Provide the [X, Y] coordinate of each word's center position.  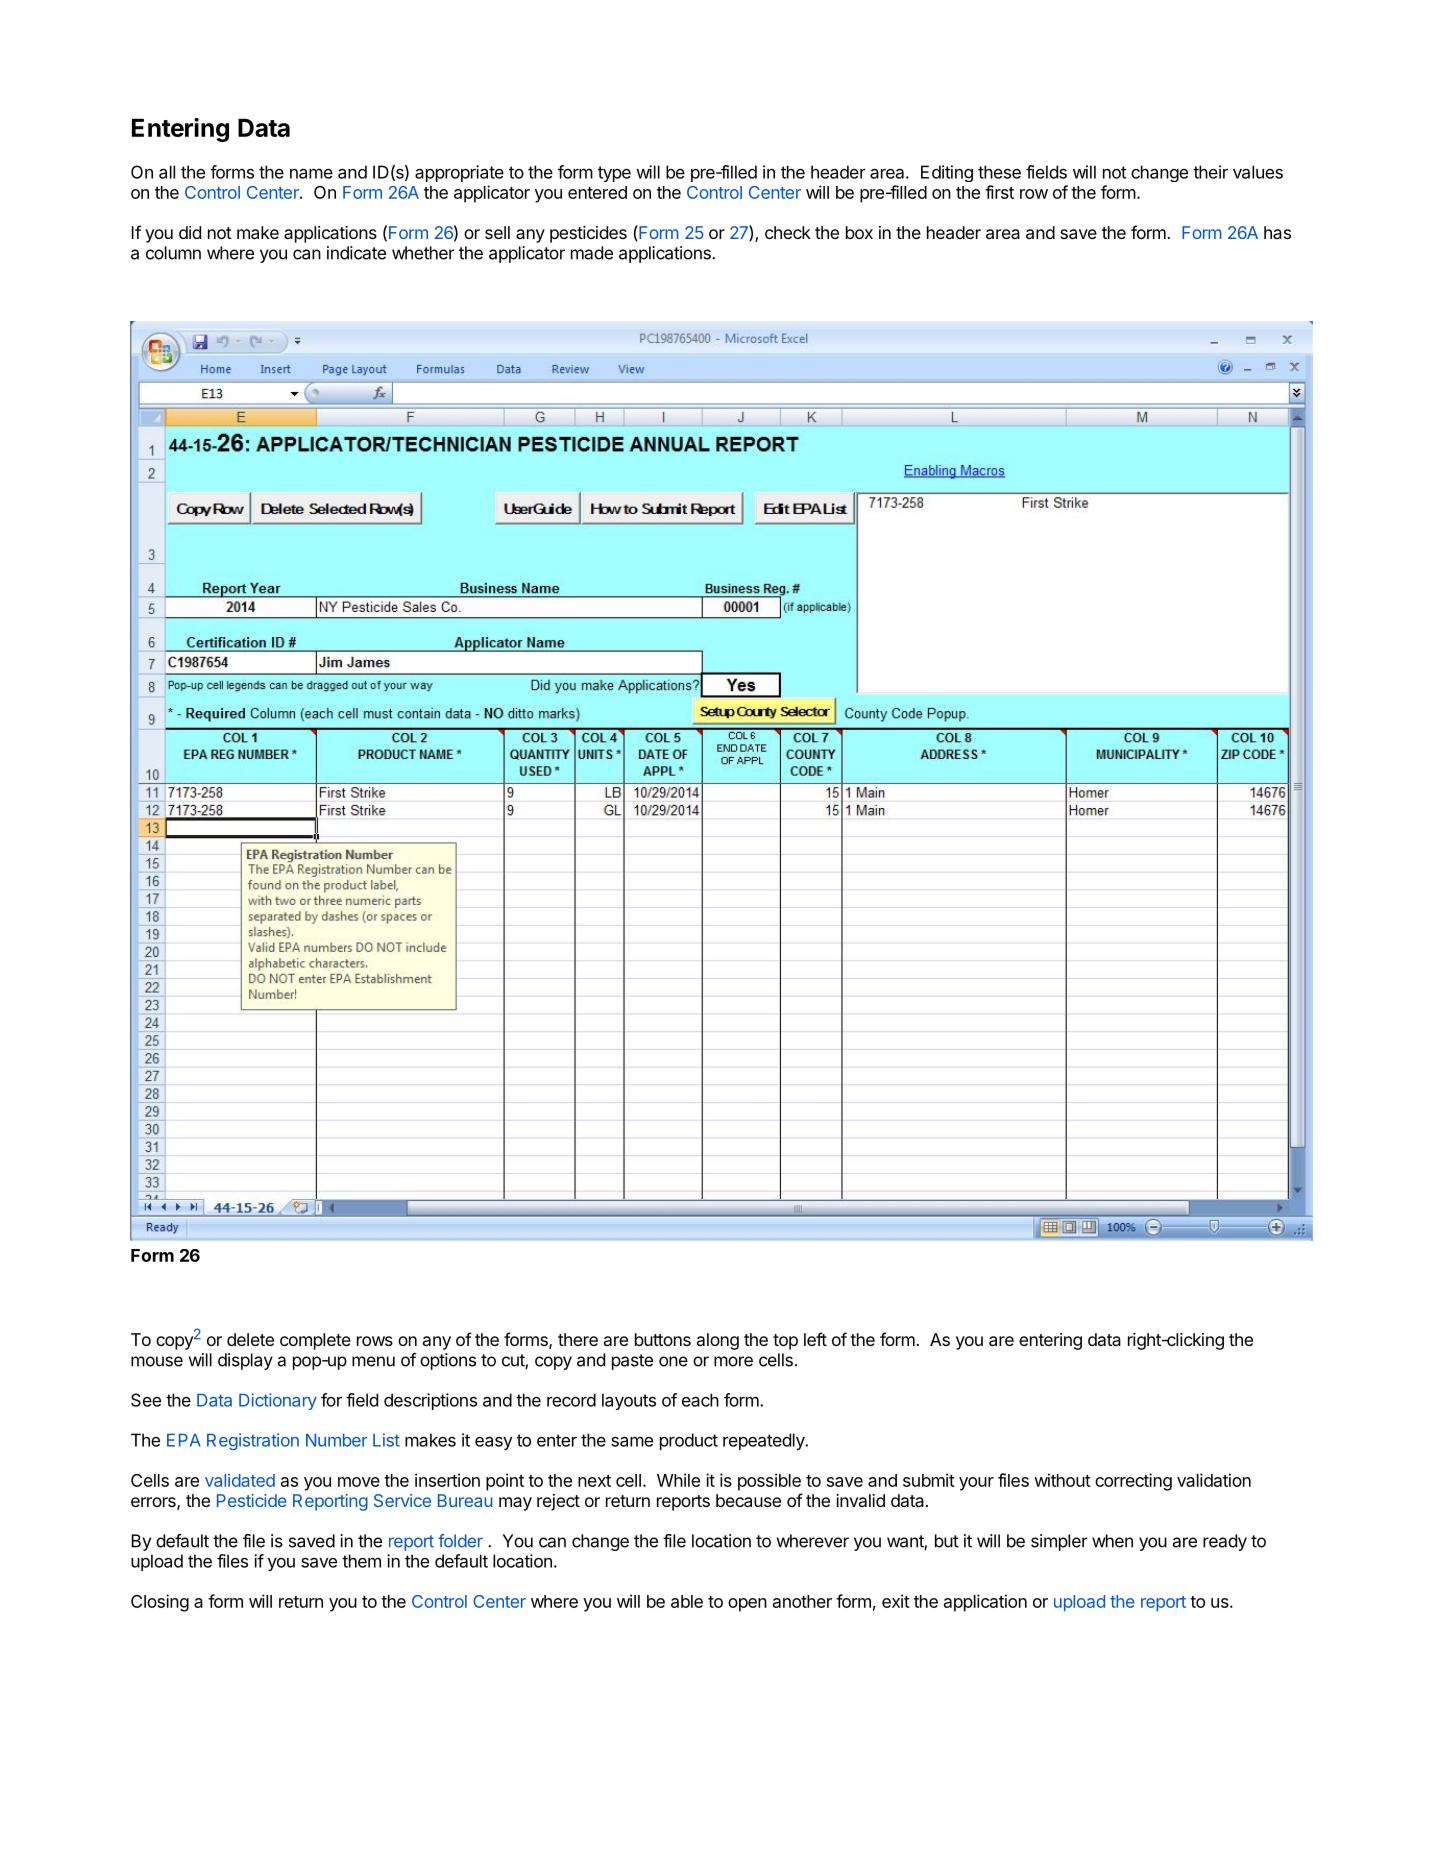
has [1277, 232]
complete [315, 1341]
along [718, 1341]
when [1112, 1541]
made [592, 253]
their [1210, 172]
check [788, 232]
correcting [1133, 1482]
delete [250, 1339]
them [361, 1561]
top [785, 1342]
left [815, 1339]
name [311, 173]
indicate [356, 253]
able [687, 1601]
